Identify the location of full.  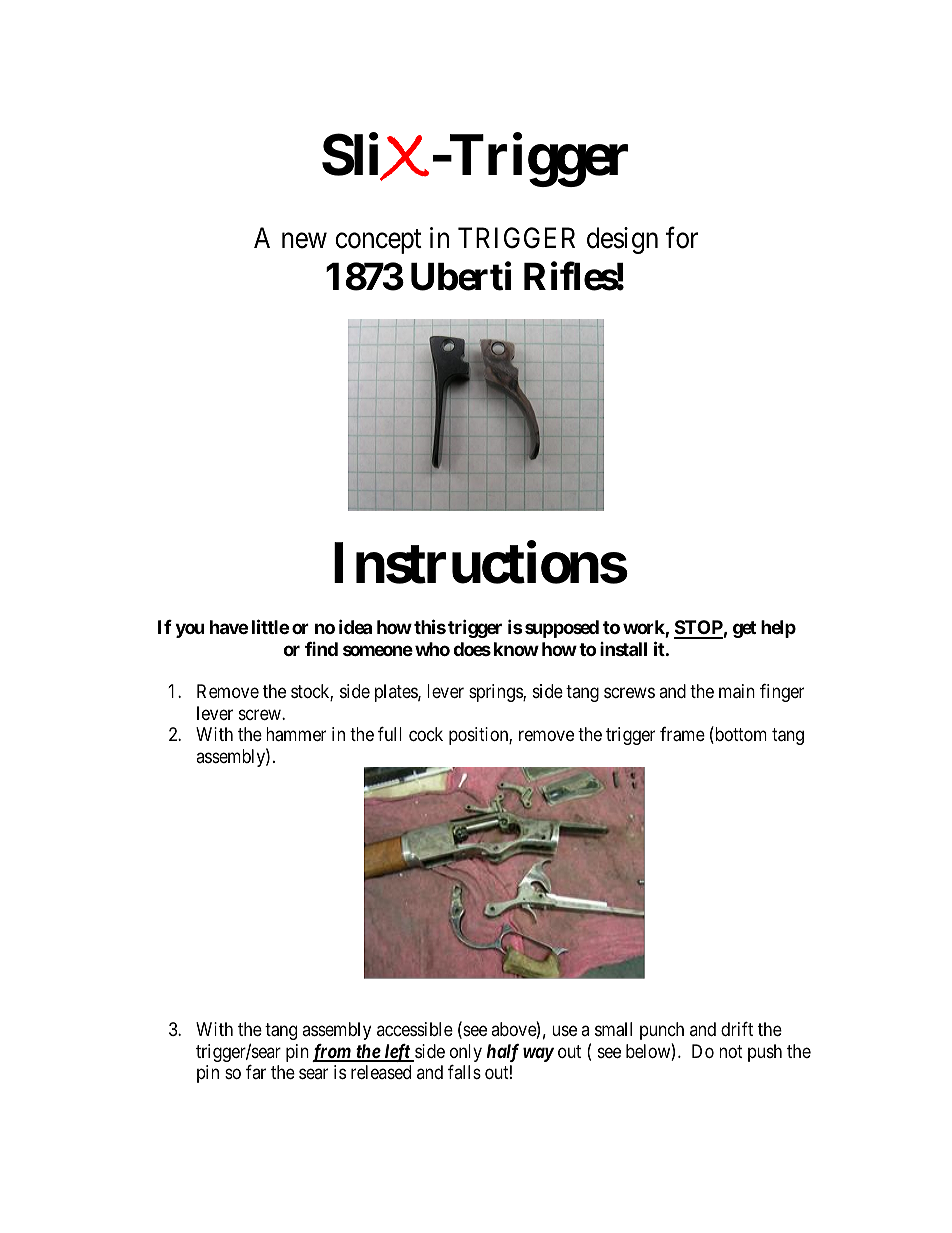
(390, 734).
